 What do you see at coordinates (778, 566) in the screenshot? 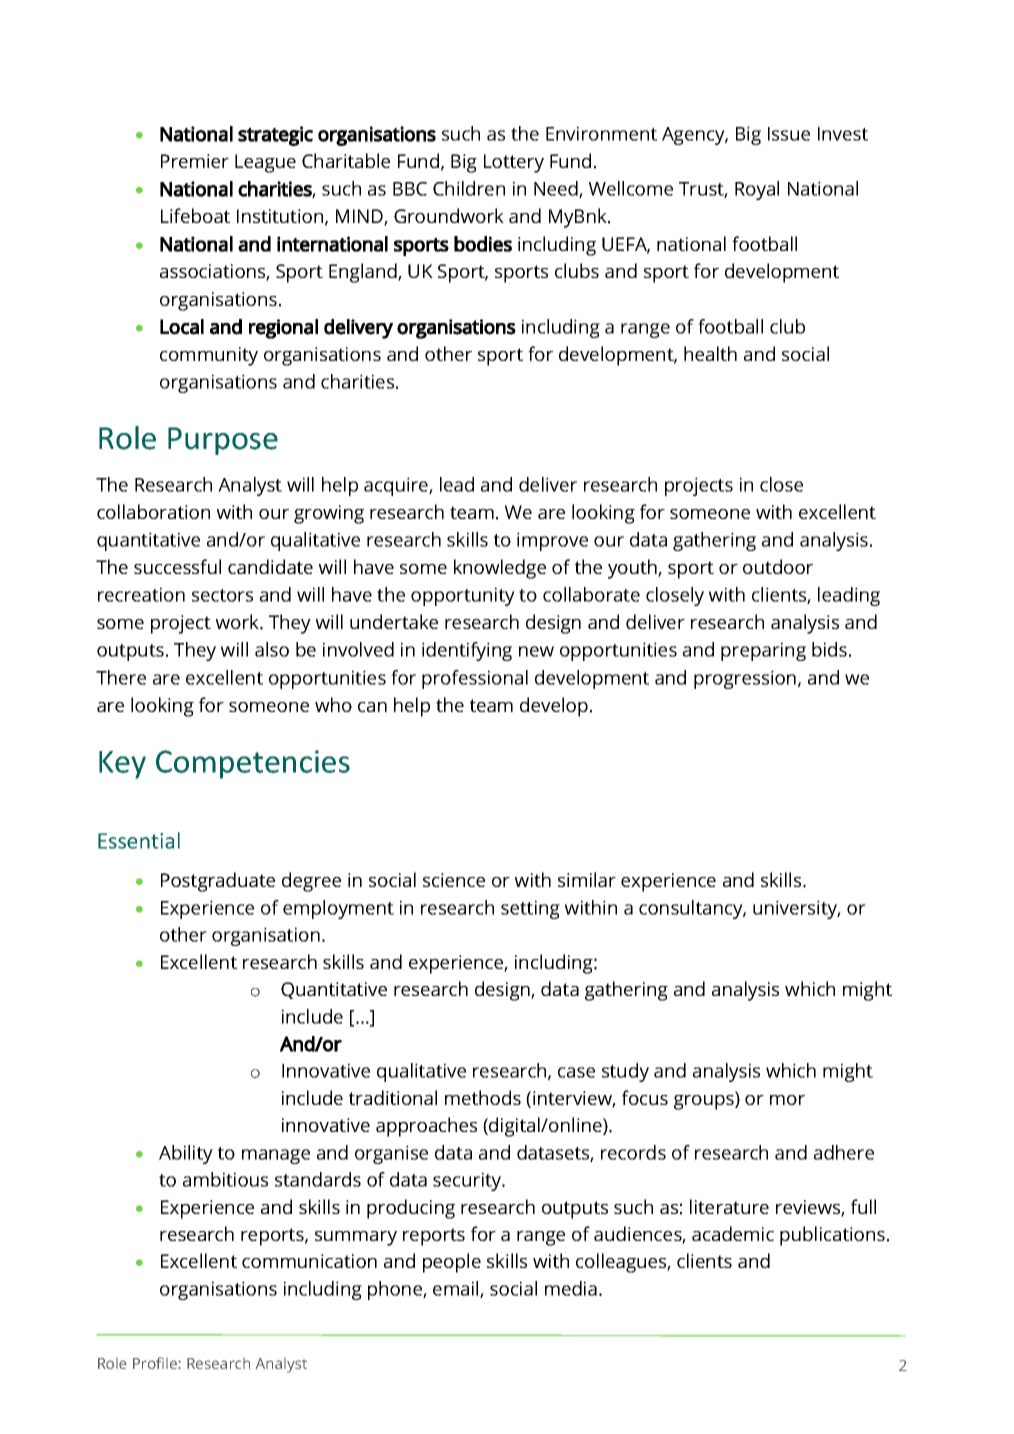
I see `outdoor` at bounding box center [778, 566].
